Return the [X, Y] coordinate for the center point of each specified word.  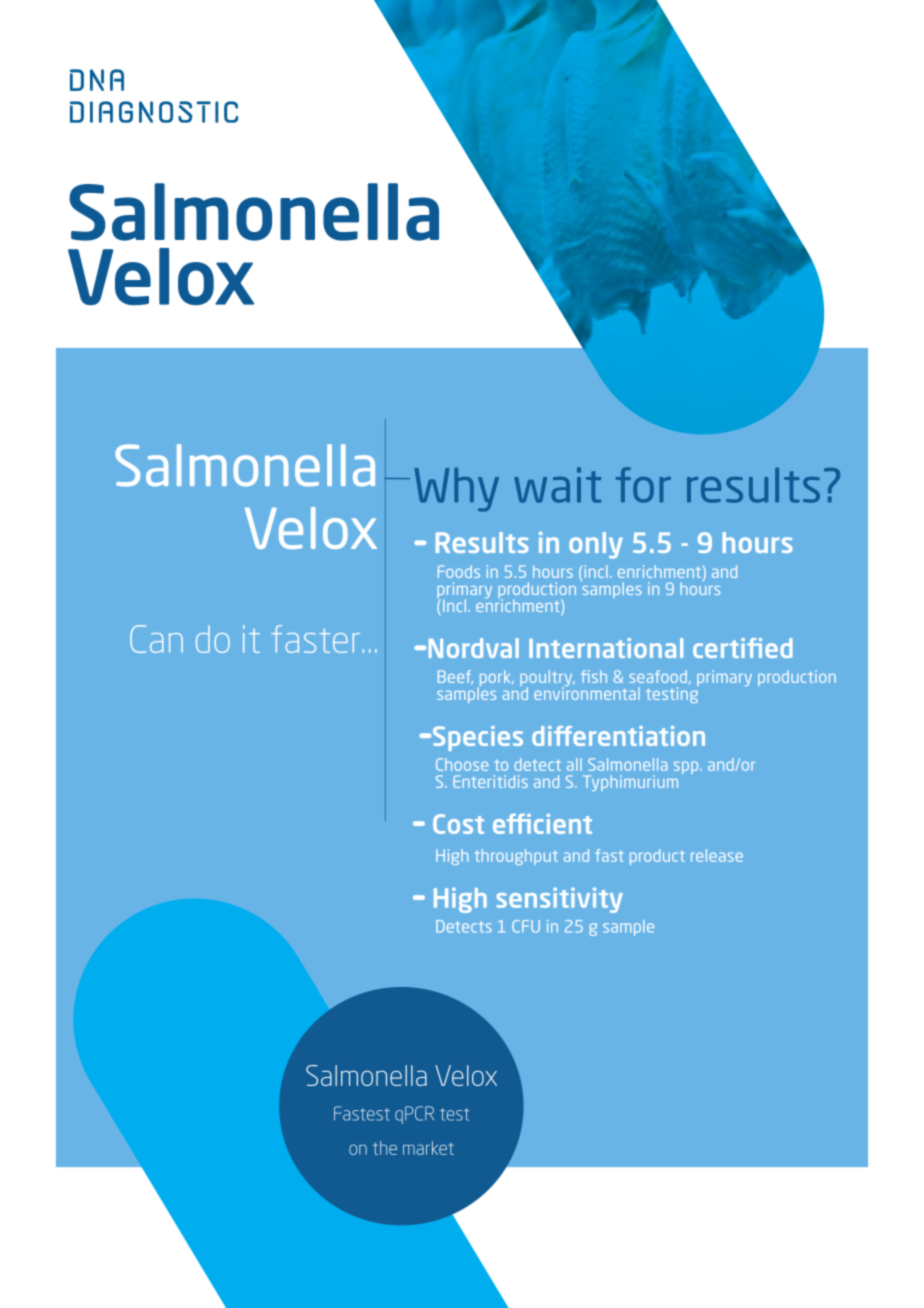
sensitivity [559, 900]
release [717, 855]
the [385, 1148]
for [643, 485]
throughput [516, 857]
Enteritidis [490, 781]
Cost [458, 824]
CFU [526, 926]
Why [457, 490]
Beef [455, 677]
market [428, 1148]
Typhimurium [630, 783]
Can [156, 639]
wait [557, 485]
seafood [658, 676]
